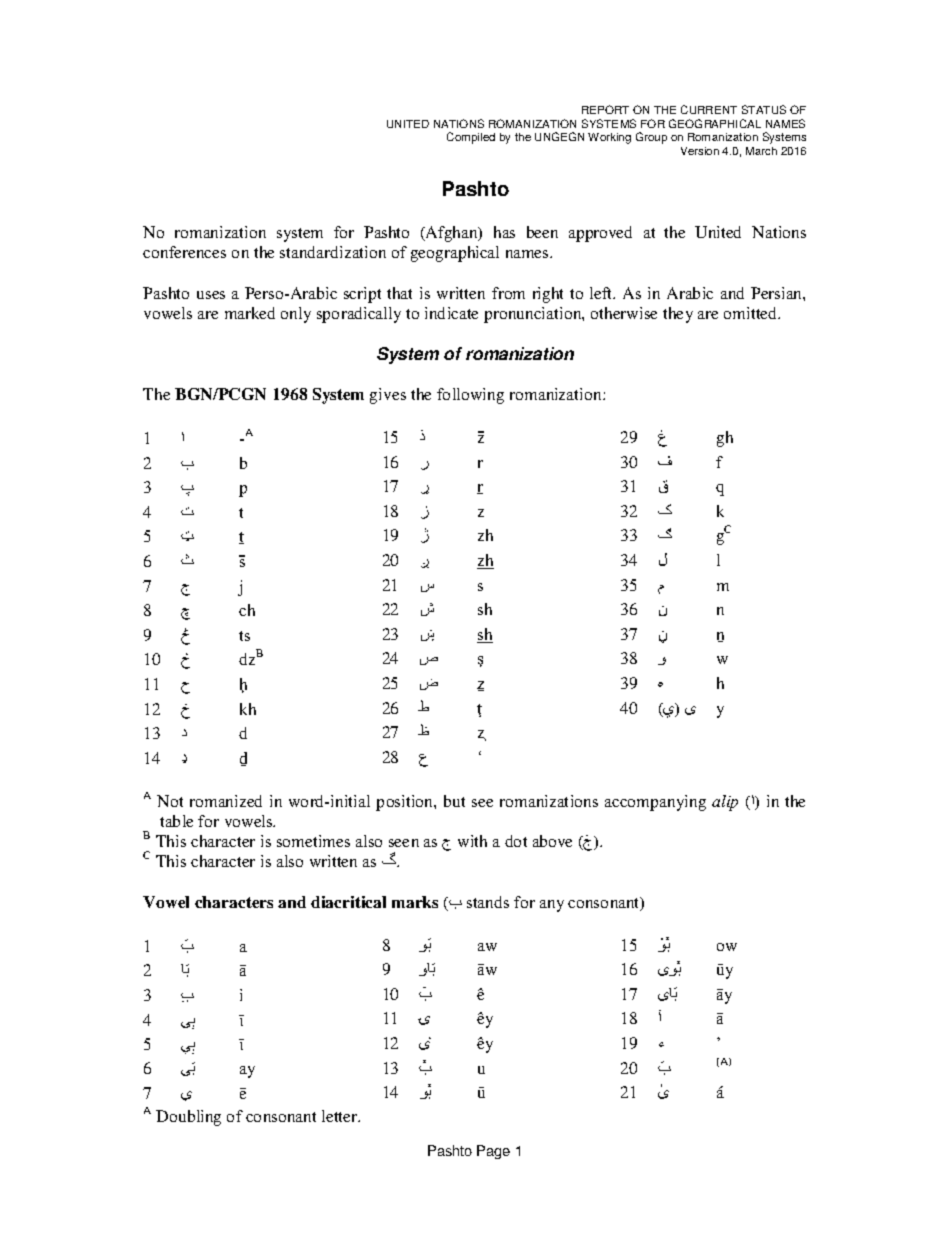  Describe the element at coordinates (678, 315) in the image. I see `they` at that location.
